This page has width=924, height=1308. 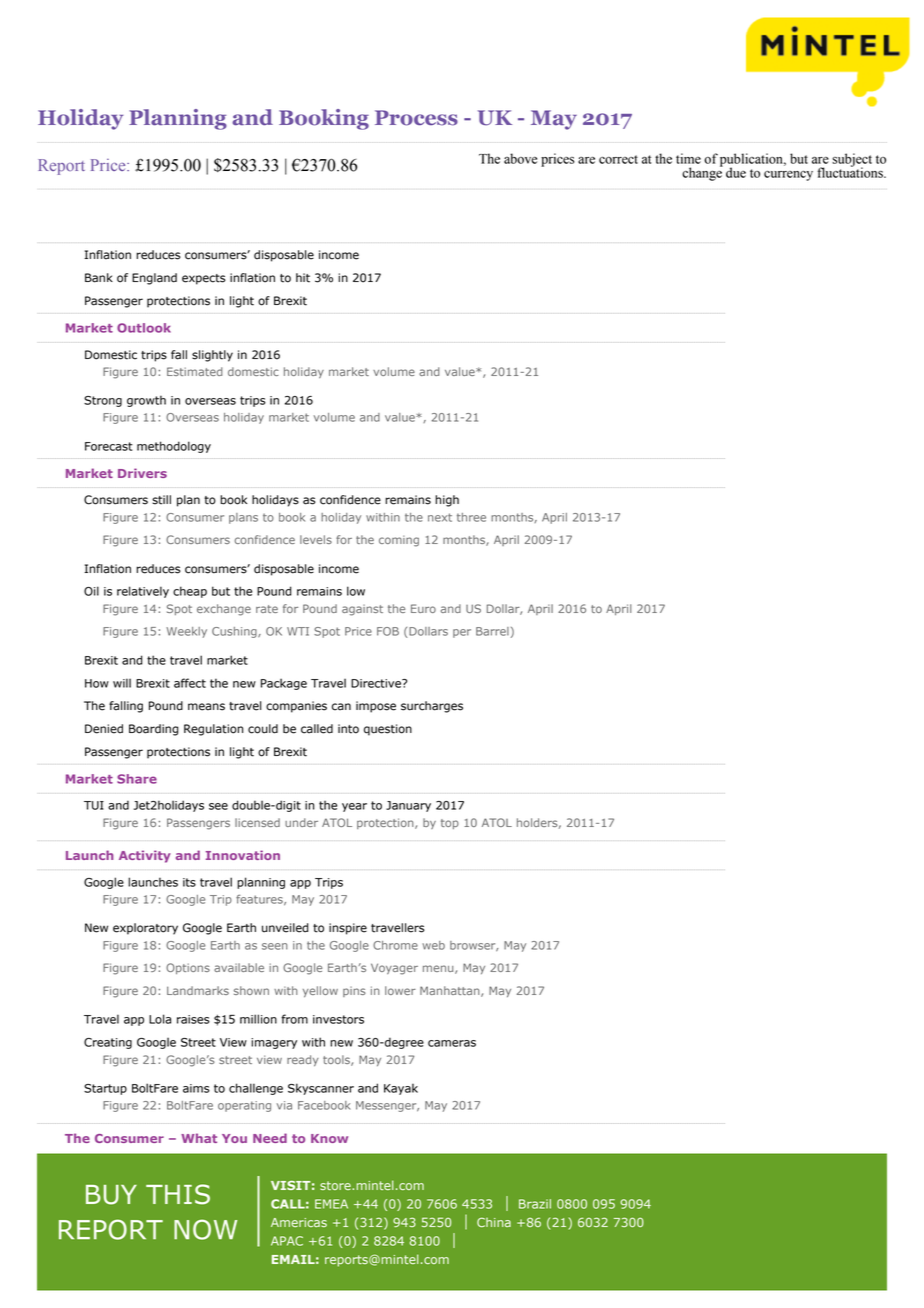 I want to click on China, so click(x=494, y=1222).
